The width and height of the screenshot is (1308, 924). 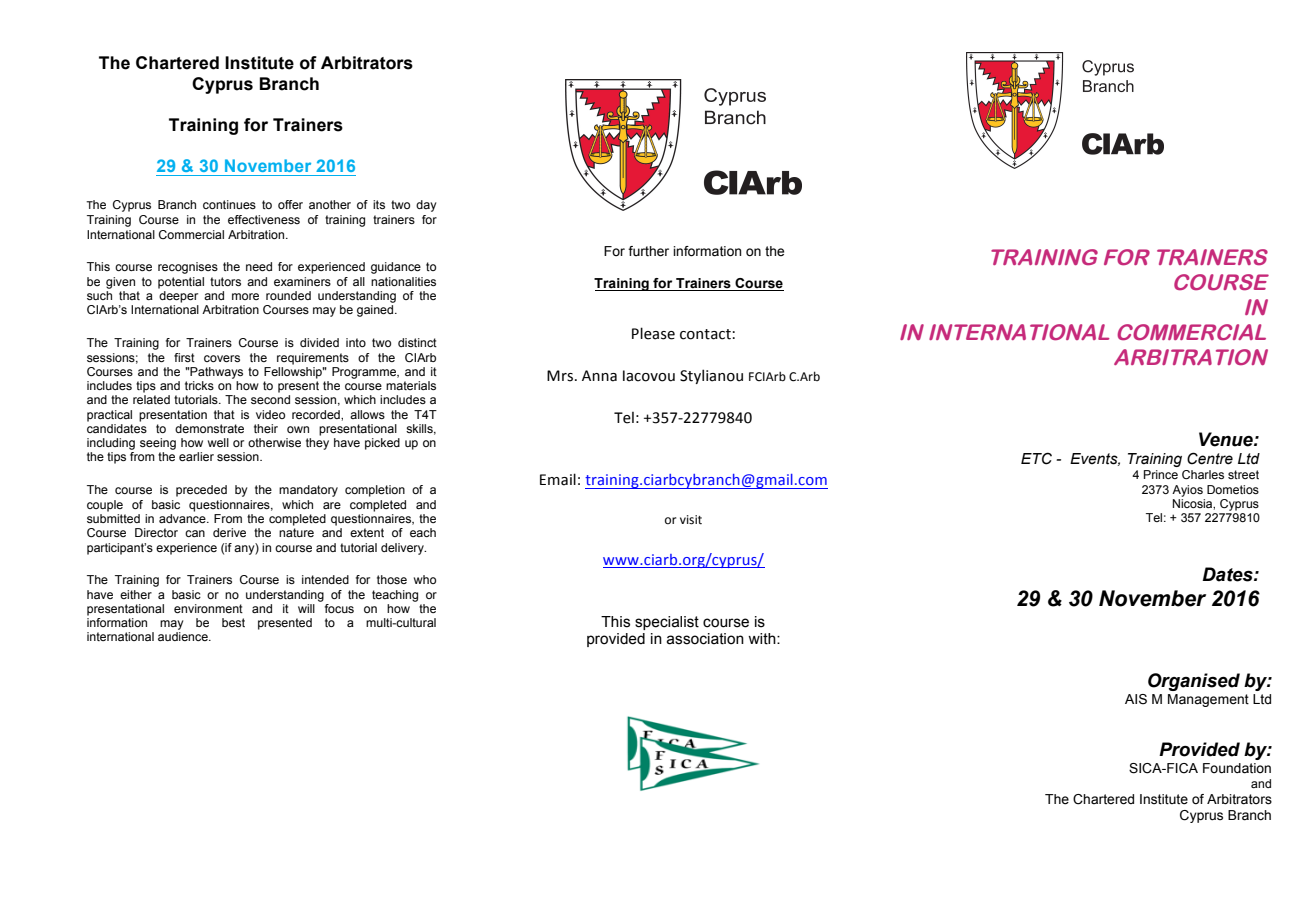 I want to click on best, so click(x=233, y=622).
